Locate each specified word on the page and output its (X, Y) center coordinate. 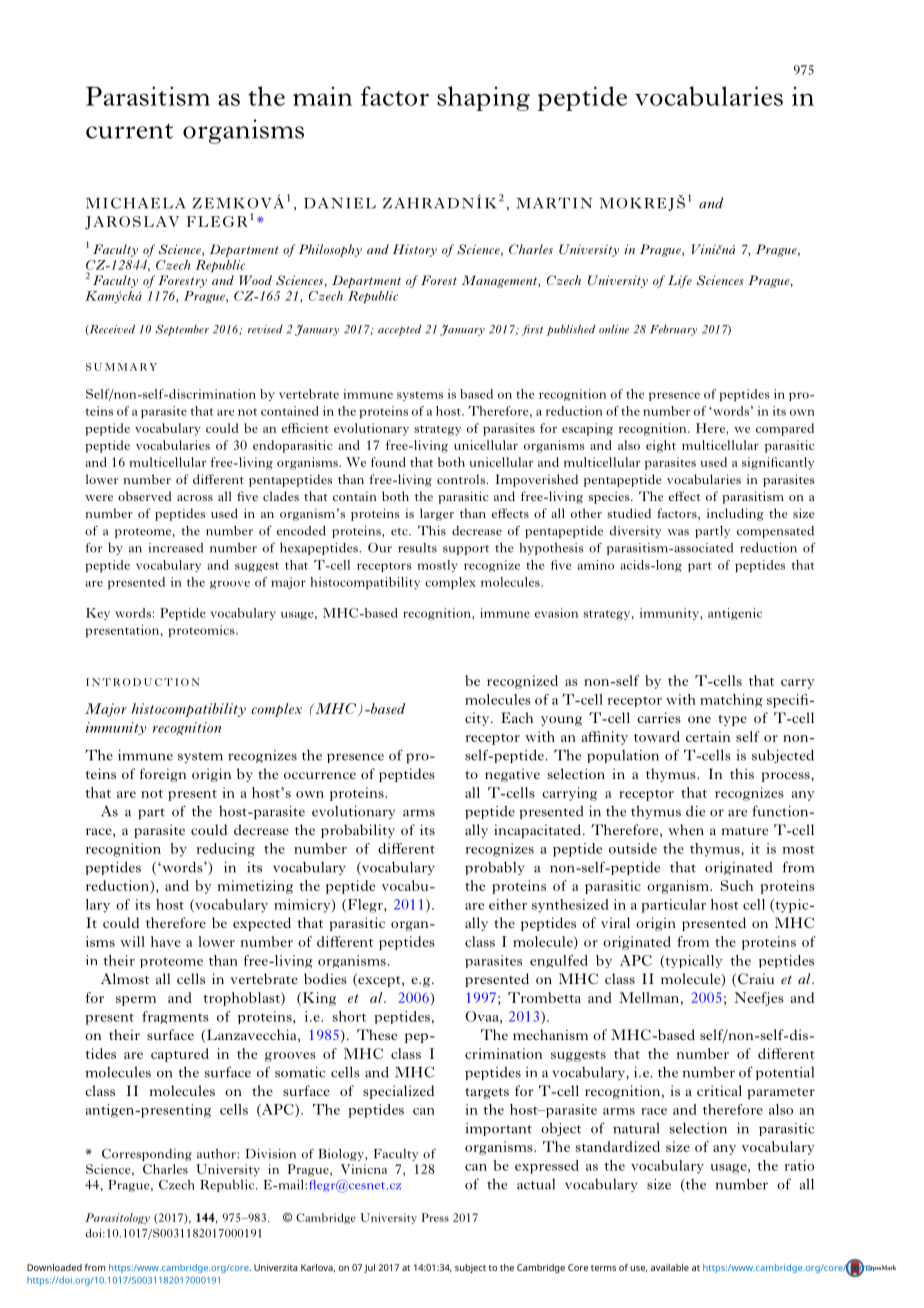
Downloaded (54, 1267)
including (735, 514)
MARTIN (554, 203)
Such (737, 885)
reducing (226, 850)
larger (437, 514)
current (129, 131)
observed (145, 496)
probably (495, 868)
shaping (483, 98)
